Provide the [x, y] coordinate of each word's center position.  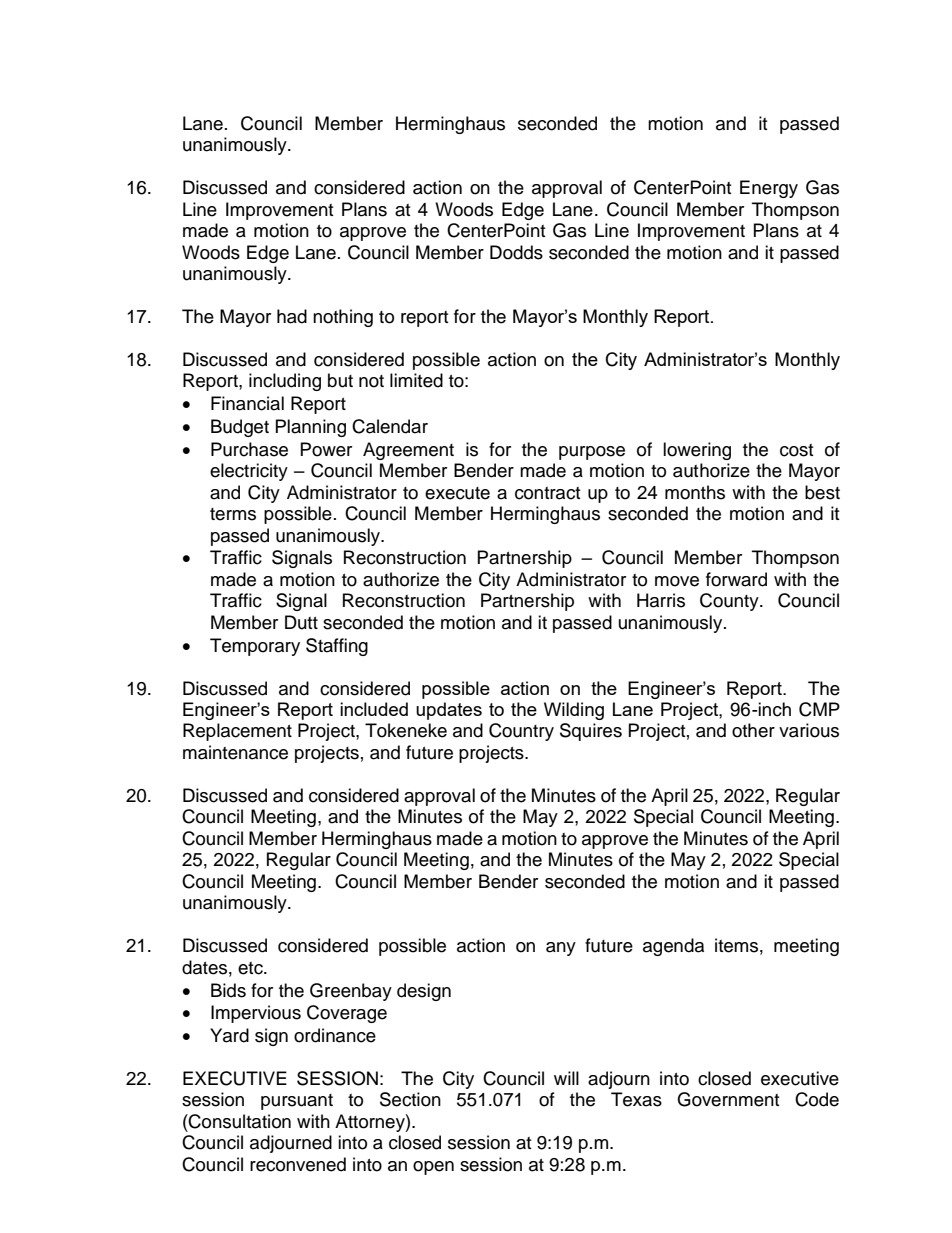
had [292, 316]
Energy [769, 189]
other [753, 730]
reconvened [298, 1164]
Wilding [574, 711]
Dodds [516, 252]
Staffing [337, 647]
